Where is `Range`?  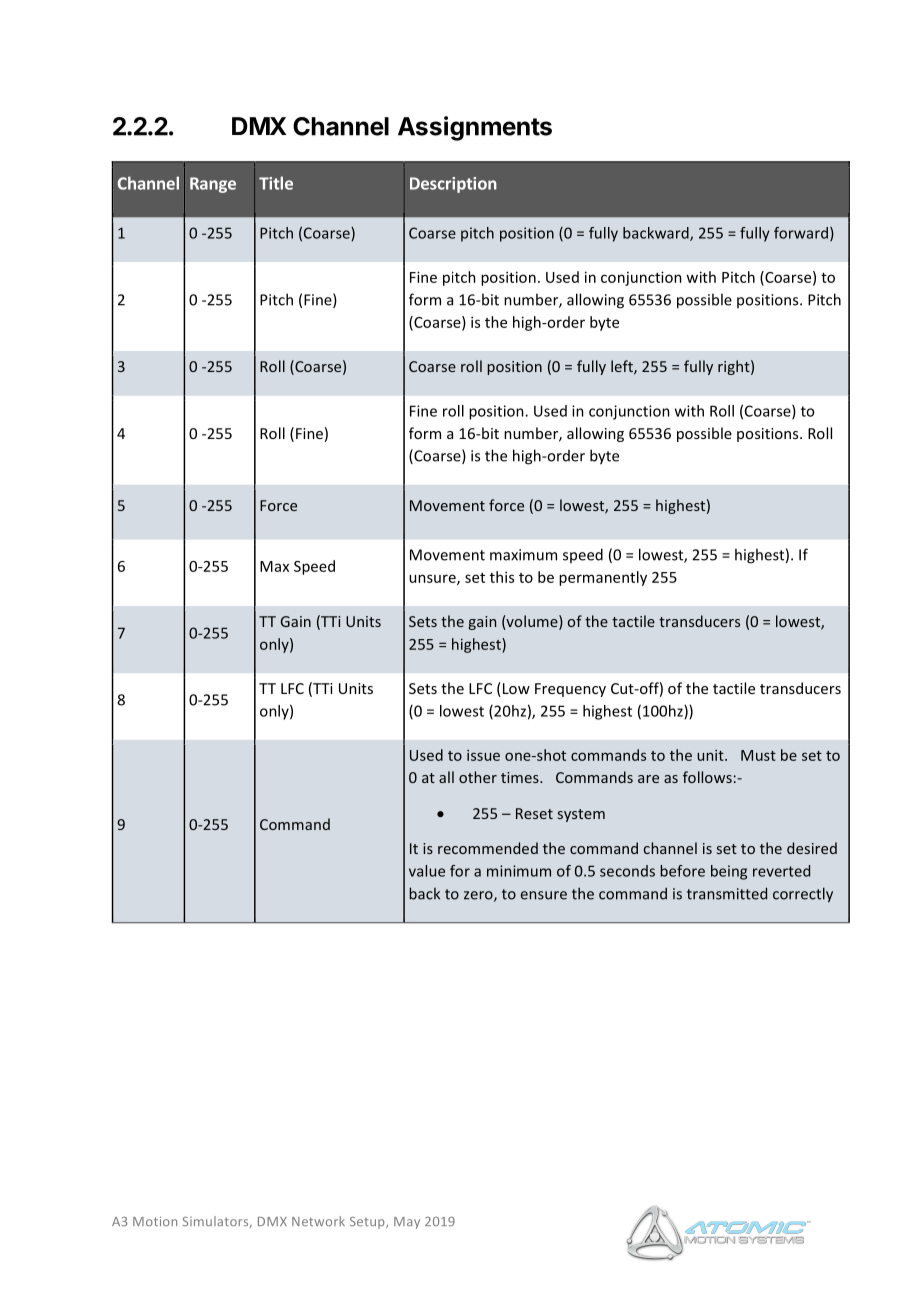 Range is located at coordinates (213, 185).
